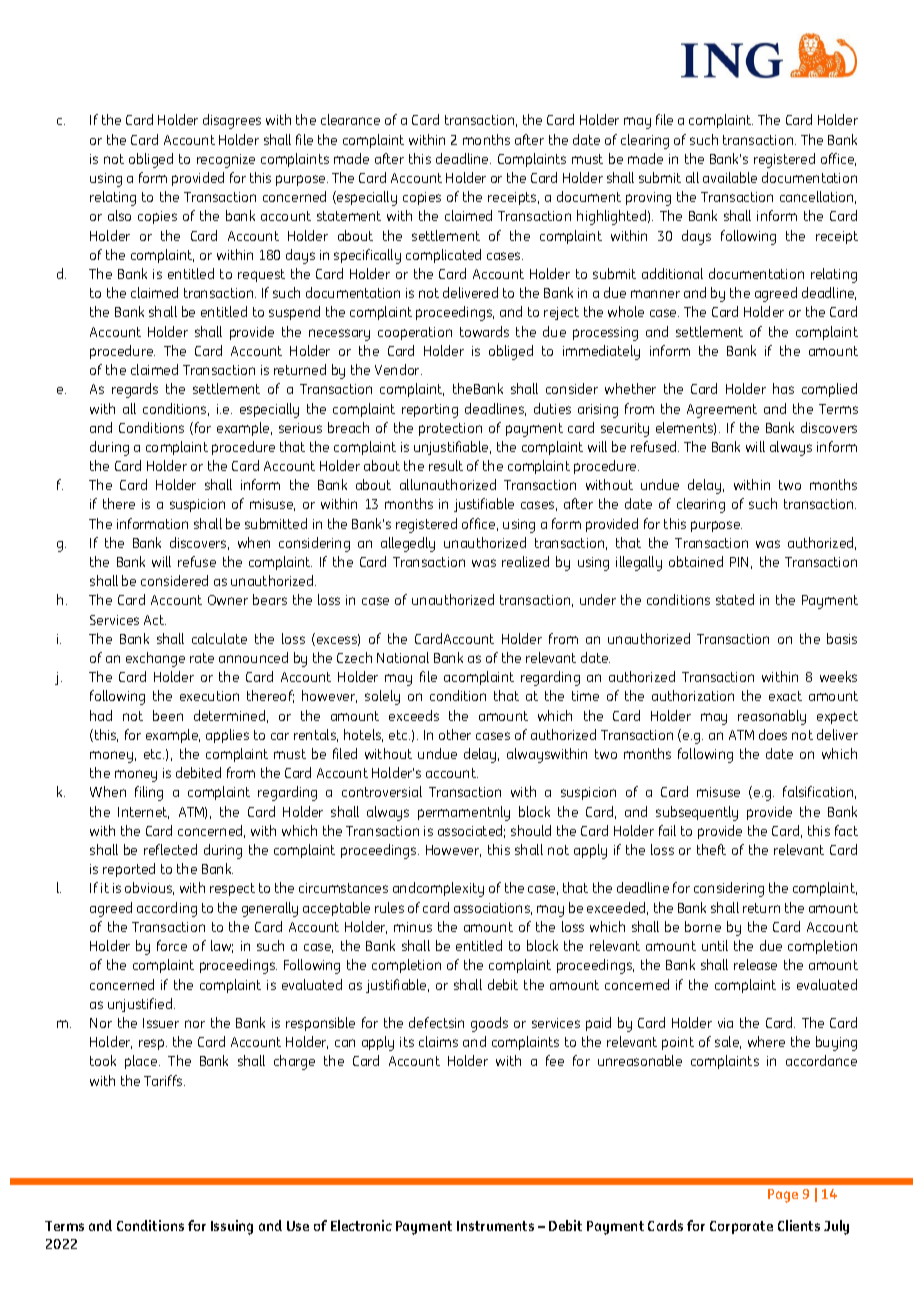 The image size is (924, 1308). I want to click on Issuing, so click(232, 1227).
